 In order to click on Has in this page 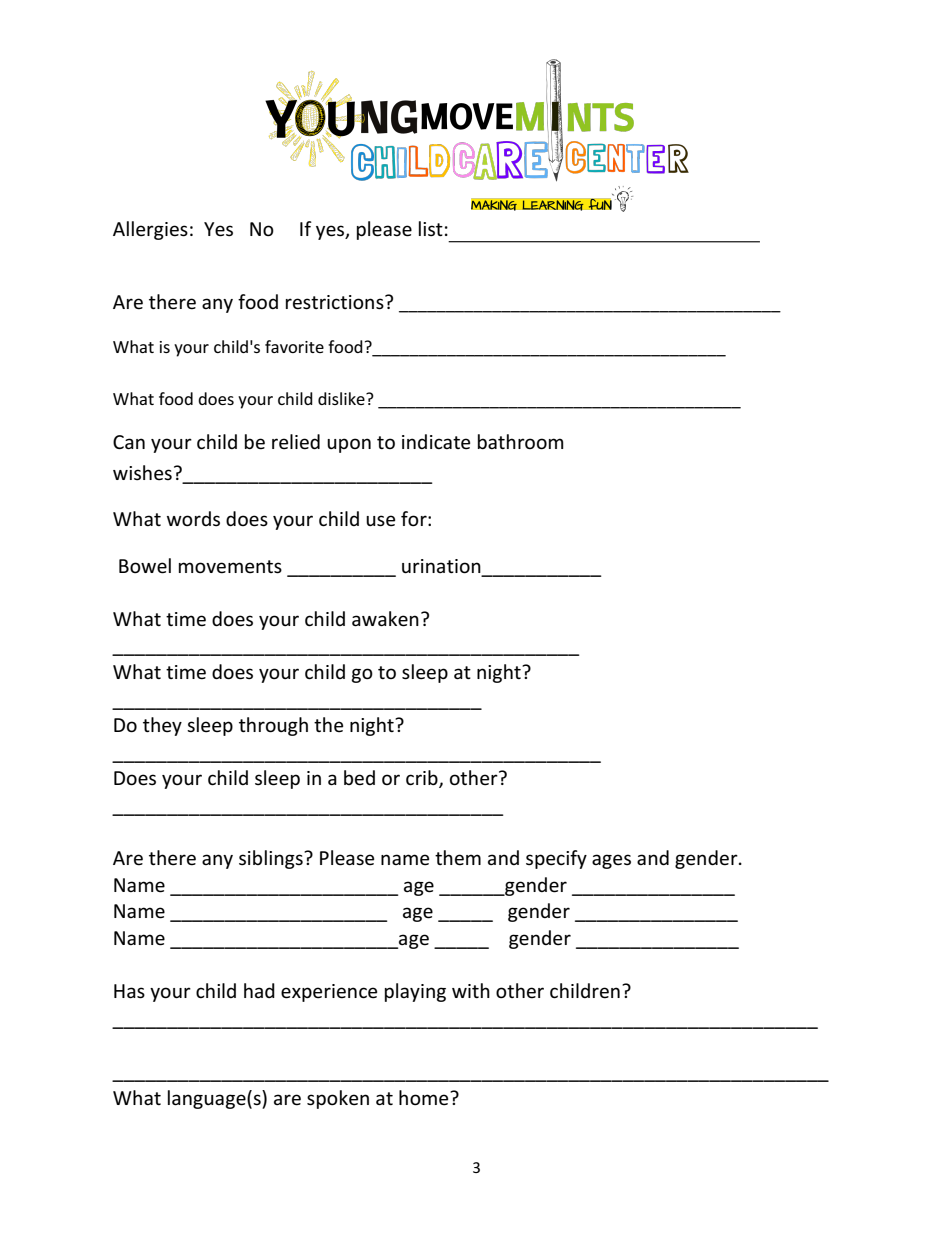, I will do `click(129, 991)`.
